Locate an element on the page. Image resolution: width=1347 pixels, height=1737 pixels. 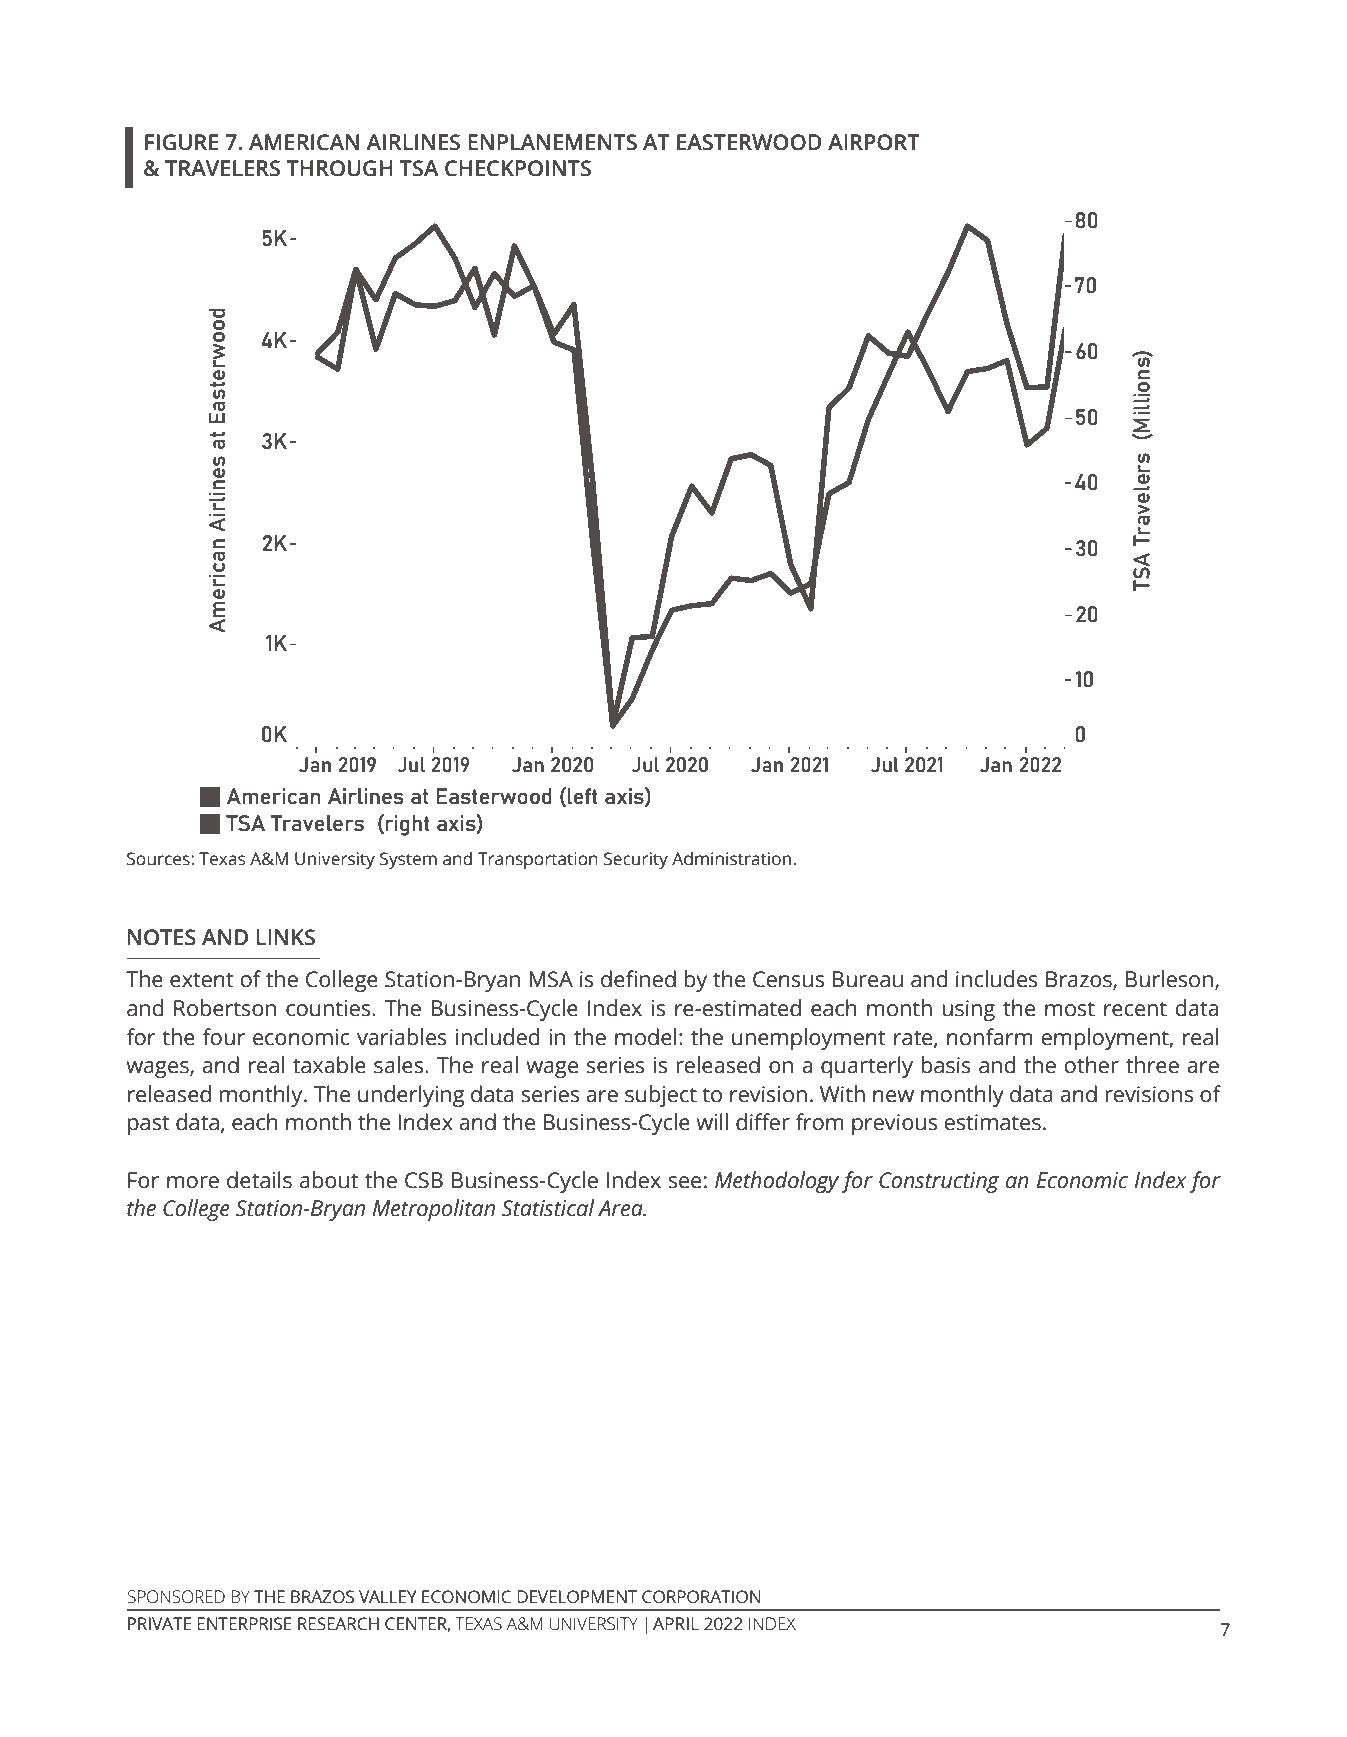
estimates is located at coordinates (992, 1122).
